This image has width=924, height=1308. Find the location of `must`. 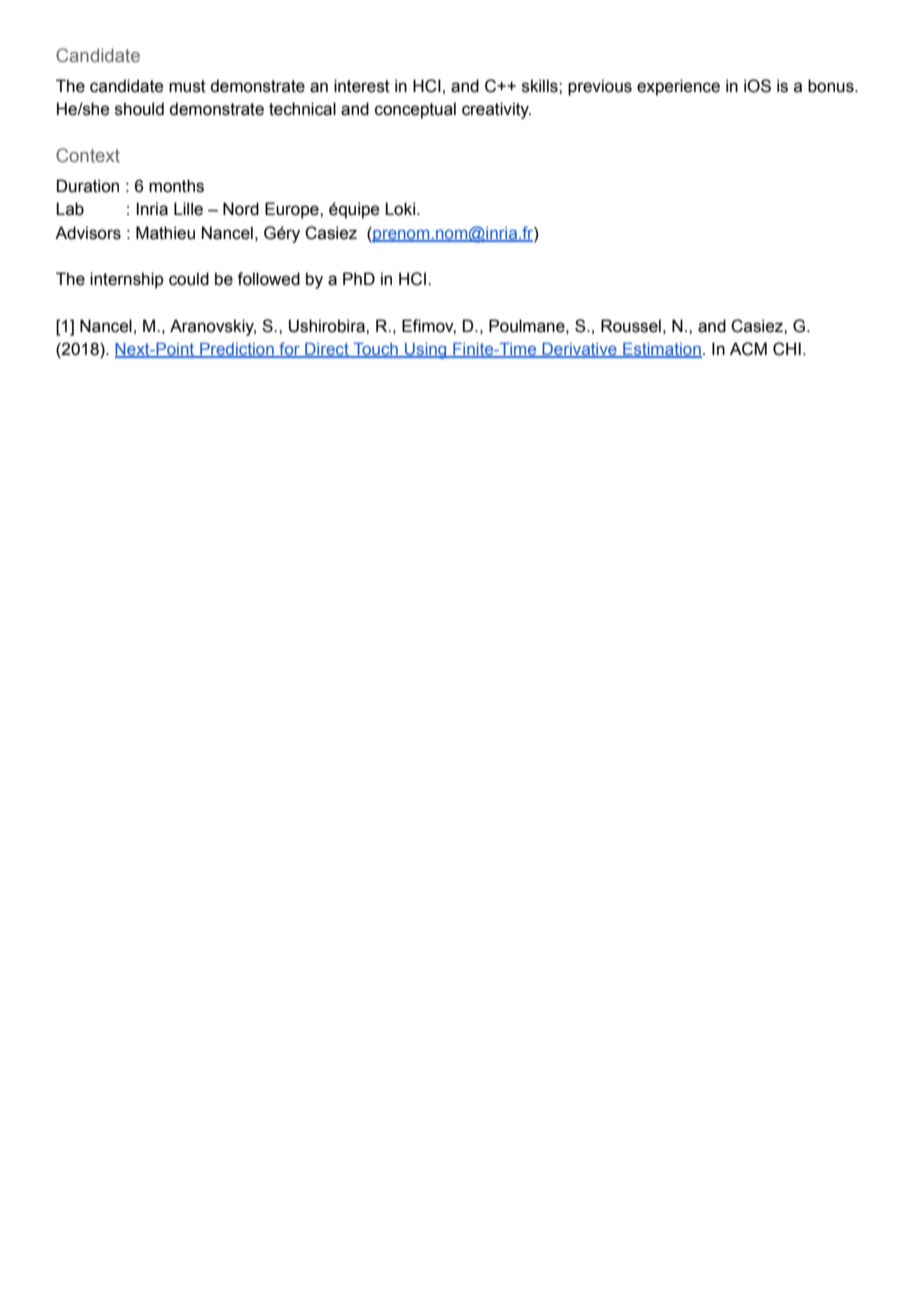

must is located at coordinates (187, 86).
